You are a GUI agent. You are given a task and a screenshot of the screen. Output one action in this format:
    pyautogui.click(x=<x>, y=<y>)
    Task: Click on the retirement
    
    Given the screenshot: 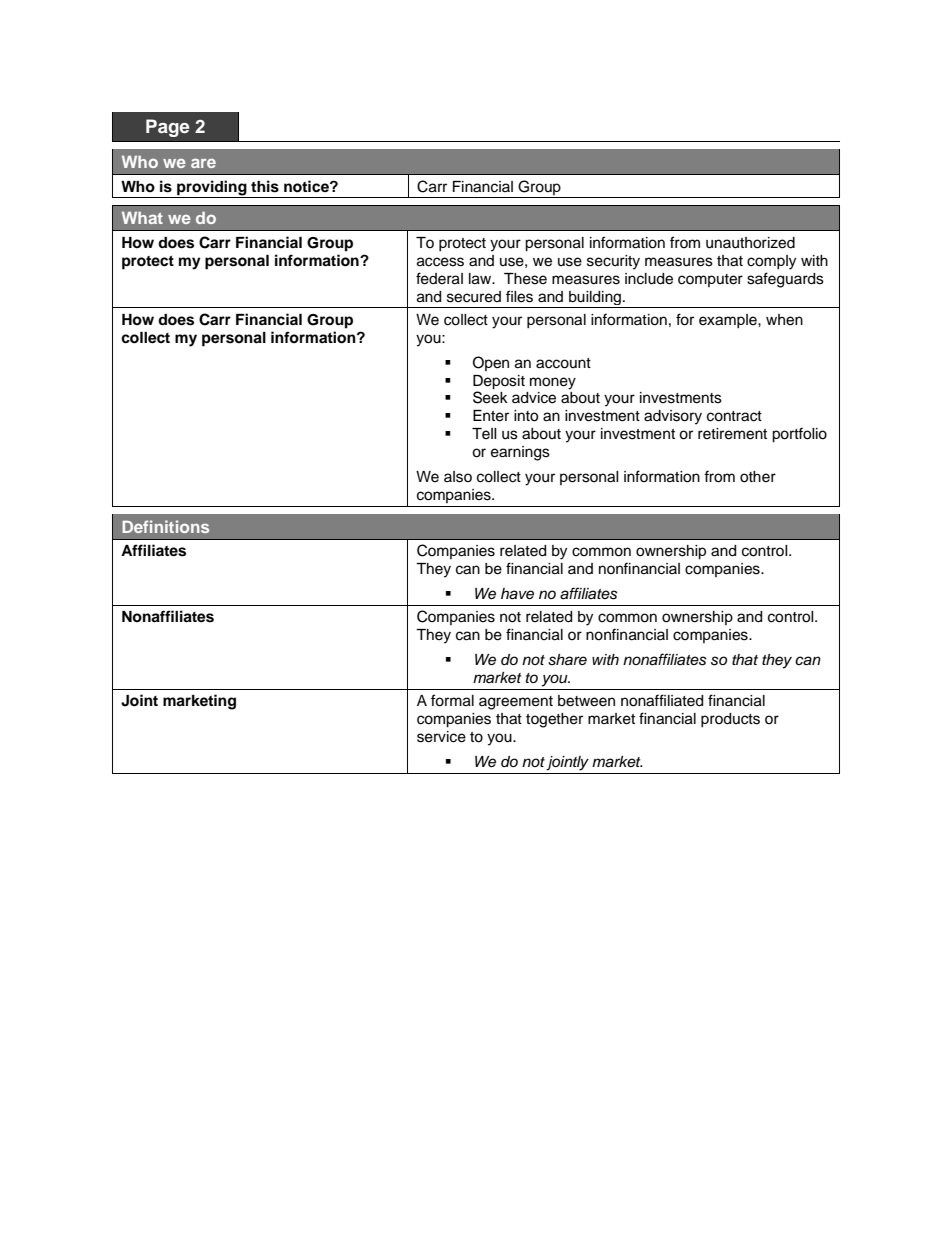 What is the action you would take?
    pyautogui.click(x=732, y=434)
